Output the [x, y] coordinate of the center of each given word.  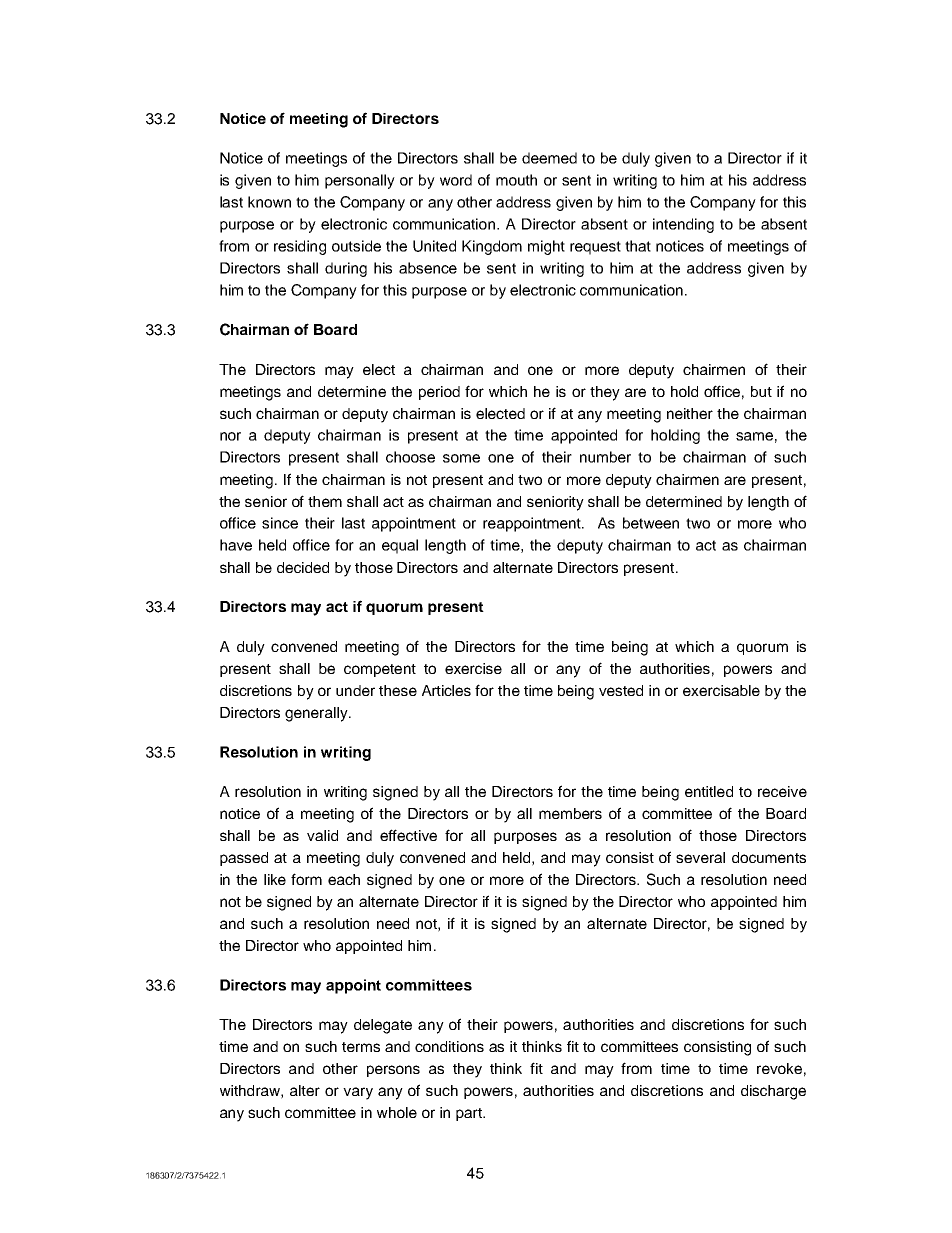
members [570, 813]
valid [322, 835]
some [461, 458]
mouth [516, 180]
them [325, 501]
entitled [709, 791]
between [651, 523]
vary [358, 1093]
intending [683, 225]
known [269, 202]
